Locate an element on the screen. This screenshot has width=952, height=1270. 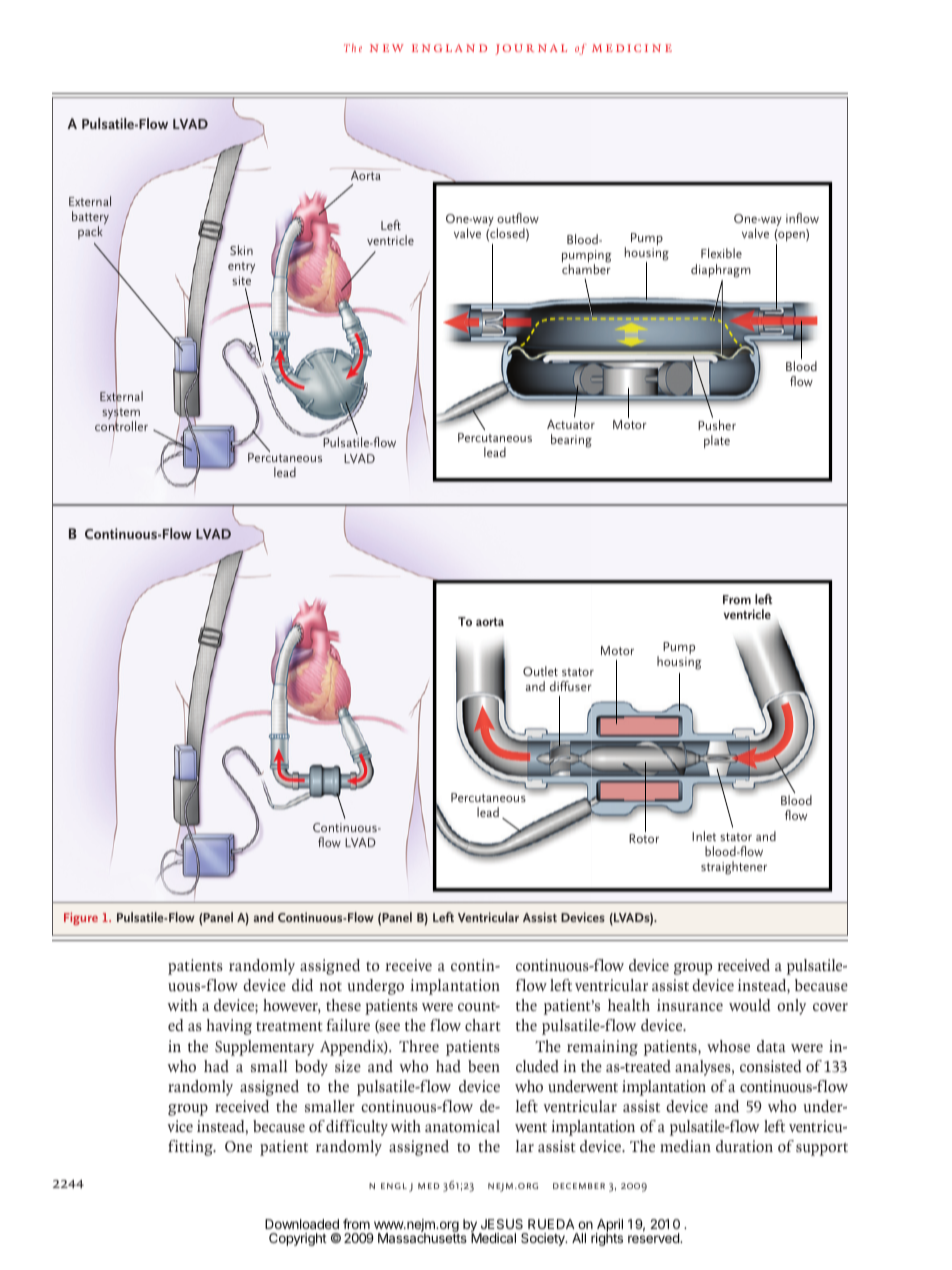
controller is located at coordinates (121, 426).
